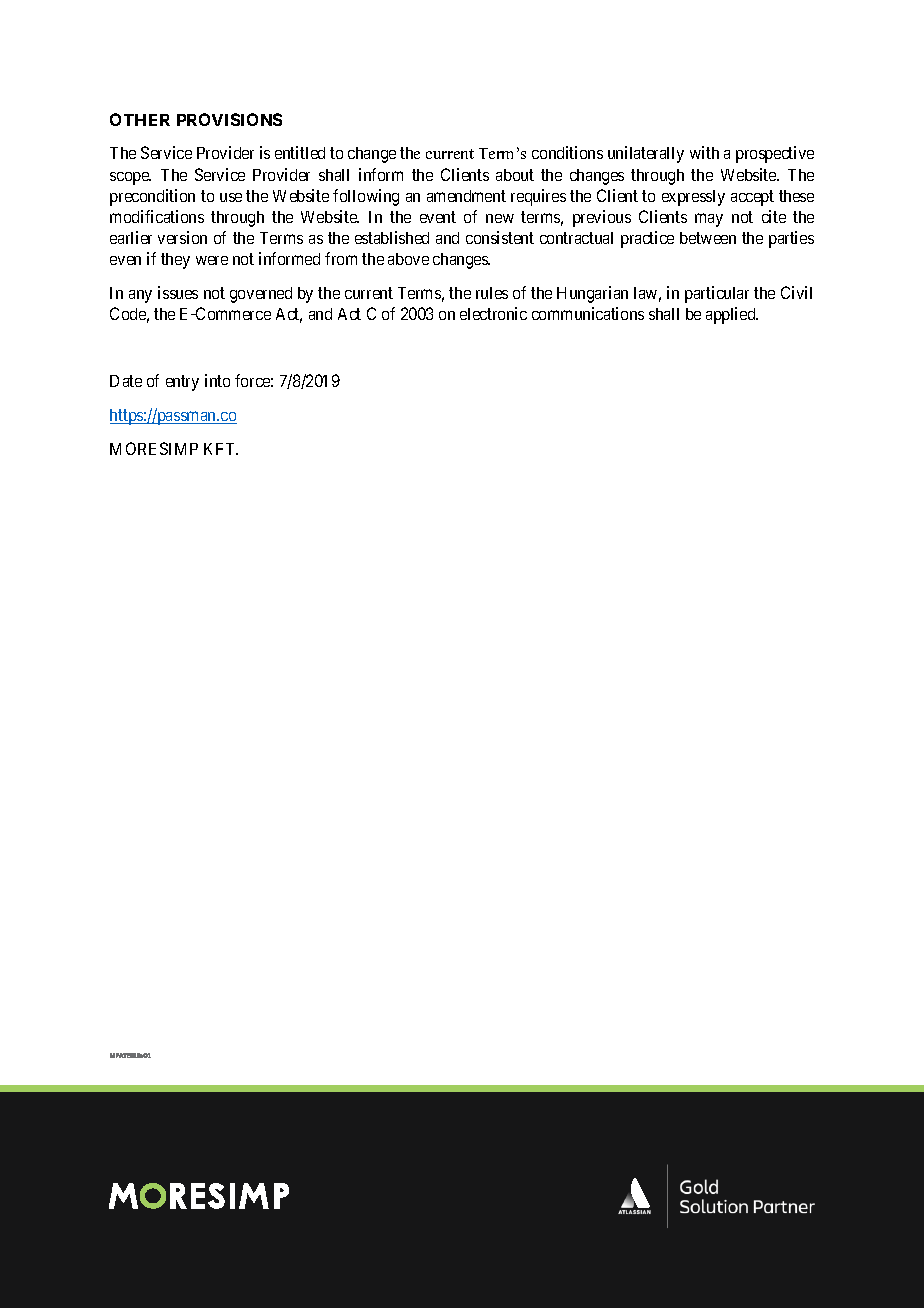 The image size is (924, 1308). Describe the element at coordinates (732, 315) in the screenshot. I see `applied` at that location.
